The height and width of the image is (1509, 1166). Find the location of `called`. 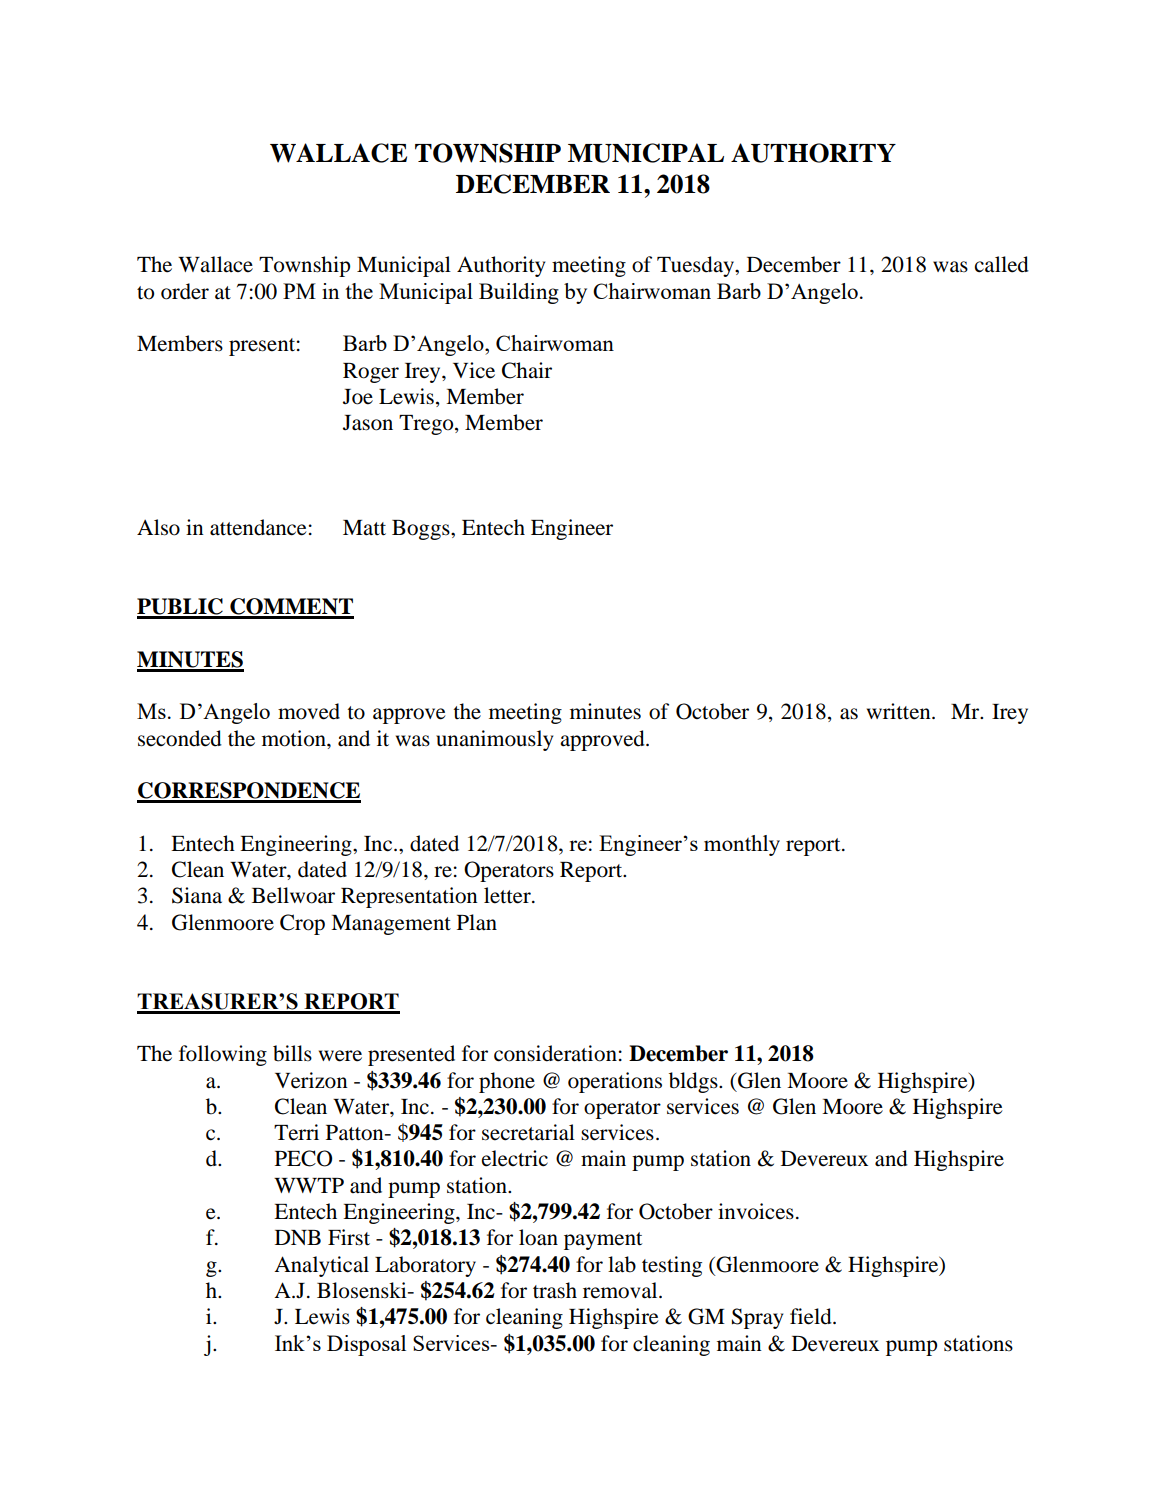

called is located at coordinates (1002, 264).
